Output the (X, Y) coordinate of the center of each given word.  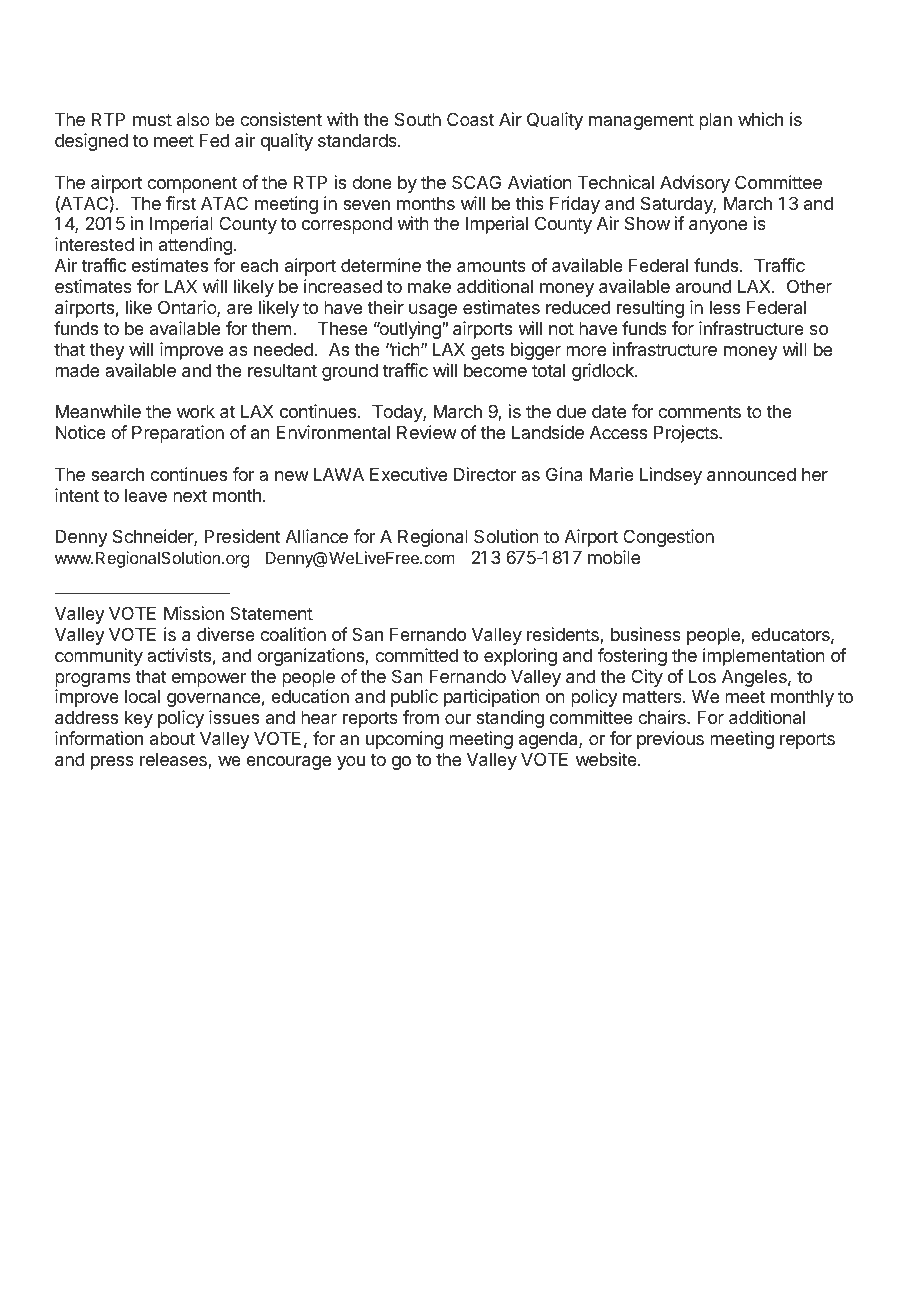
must (152, 119)
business (646, 634)
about (172, 738)
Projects (687, 434)
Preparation (178, 434)
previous (670, 740)
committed (416, 655)
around (704, 286)
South (418, 119)
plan (715, 121)
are (239, 309)
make (429, 287)
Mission (194, 613)
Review (427, 432)
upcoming (404, 740)
